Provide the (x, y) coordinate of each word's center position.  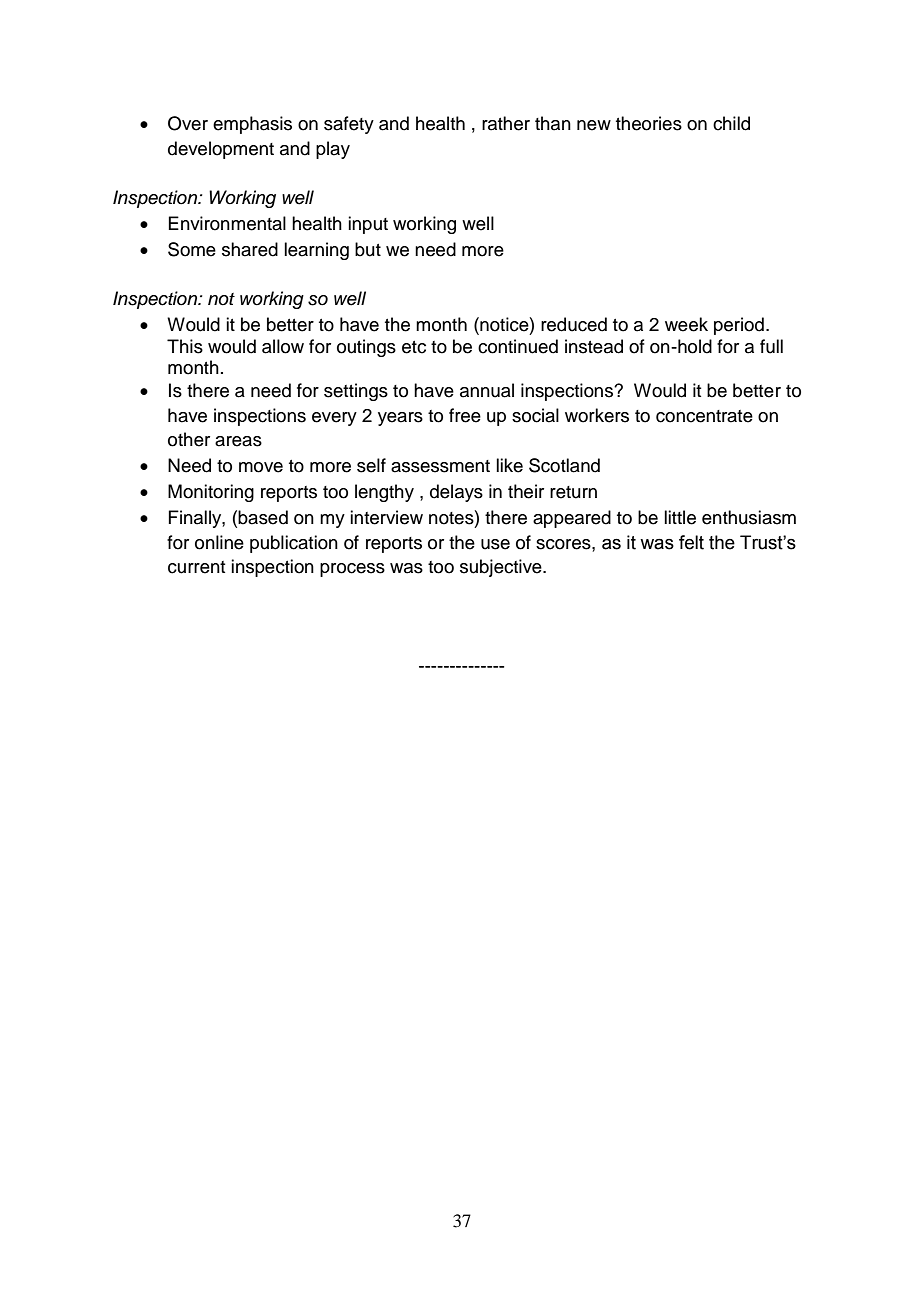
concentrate (704, 416)
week (686, 324)
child (731, 123)
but (368, 249)
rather (506, 123)
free (465, 415)
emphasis (252, 125)
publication (294, 544)
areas (238, 441)
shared (250, 249)
